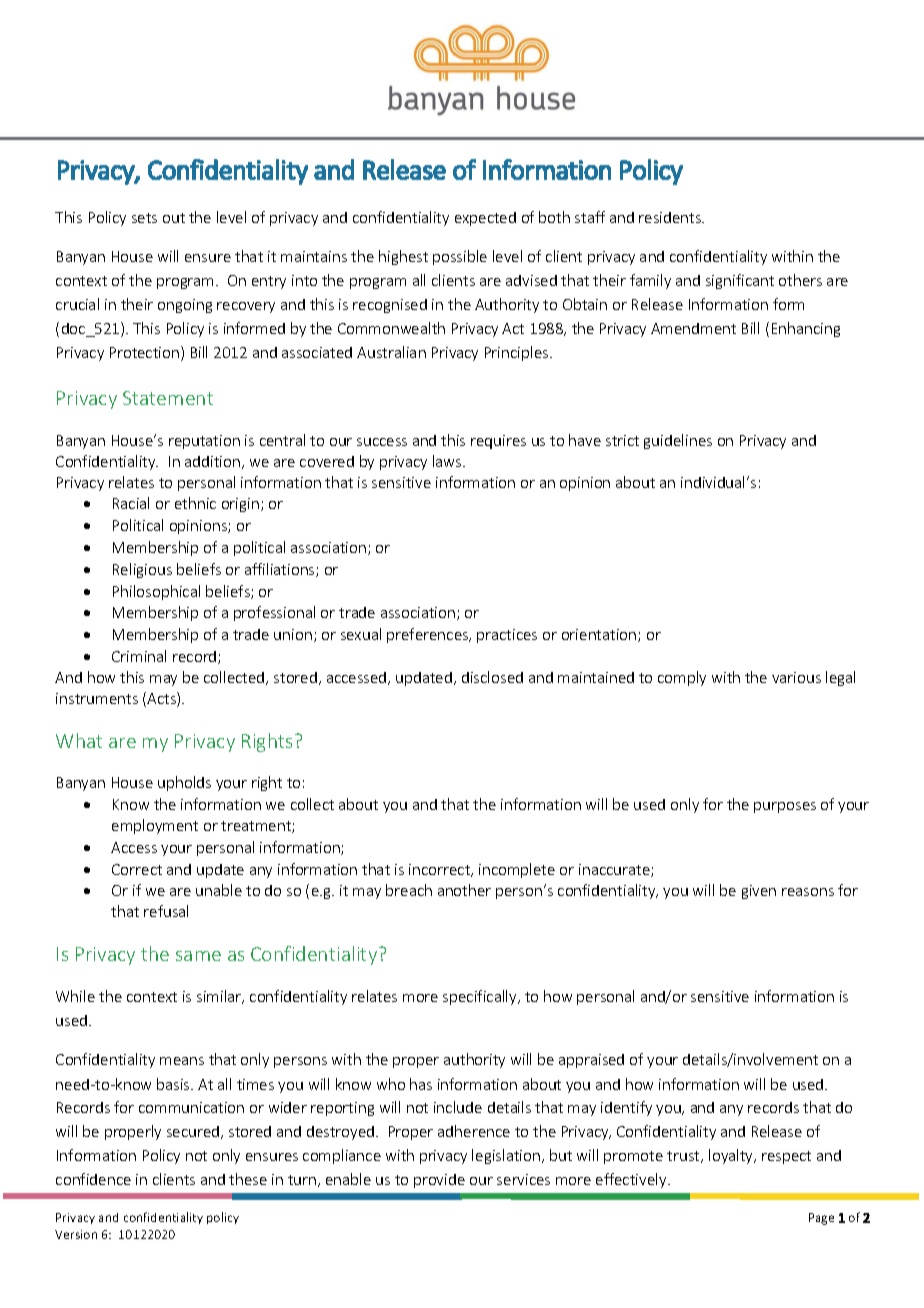 This screenshot has width=924, height=1308. Describe the element at coordinates (429, 635) in the screenshot. I see `preferences` at that location.
